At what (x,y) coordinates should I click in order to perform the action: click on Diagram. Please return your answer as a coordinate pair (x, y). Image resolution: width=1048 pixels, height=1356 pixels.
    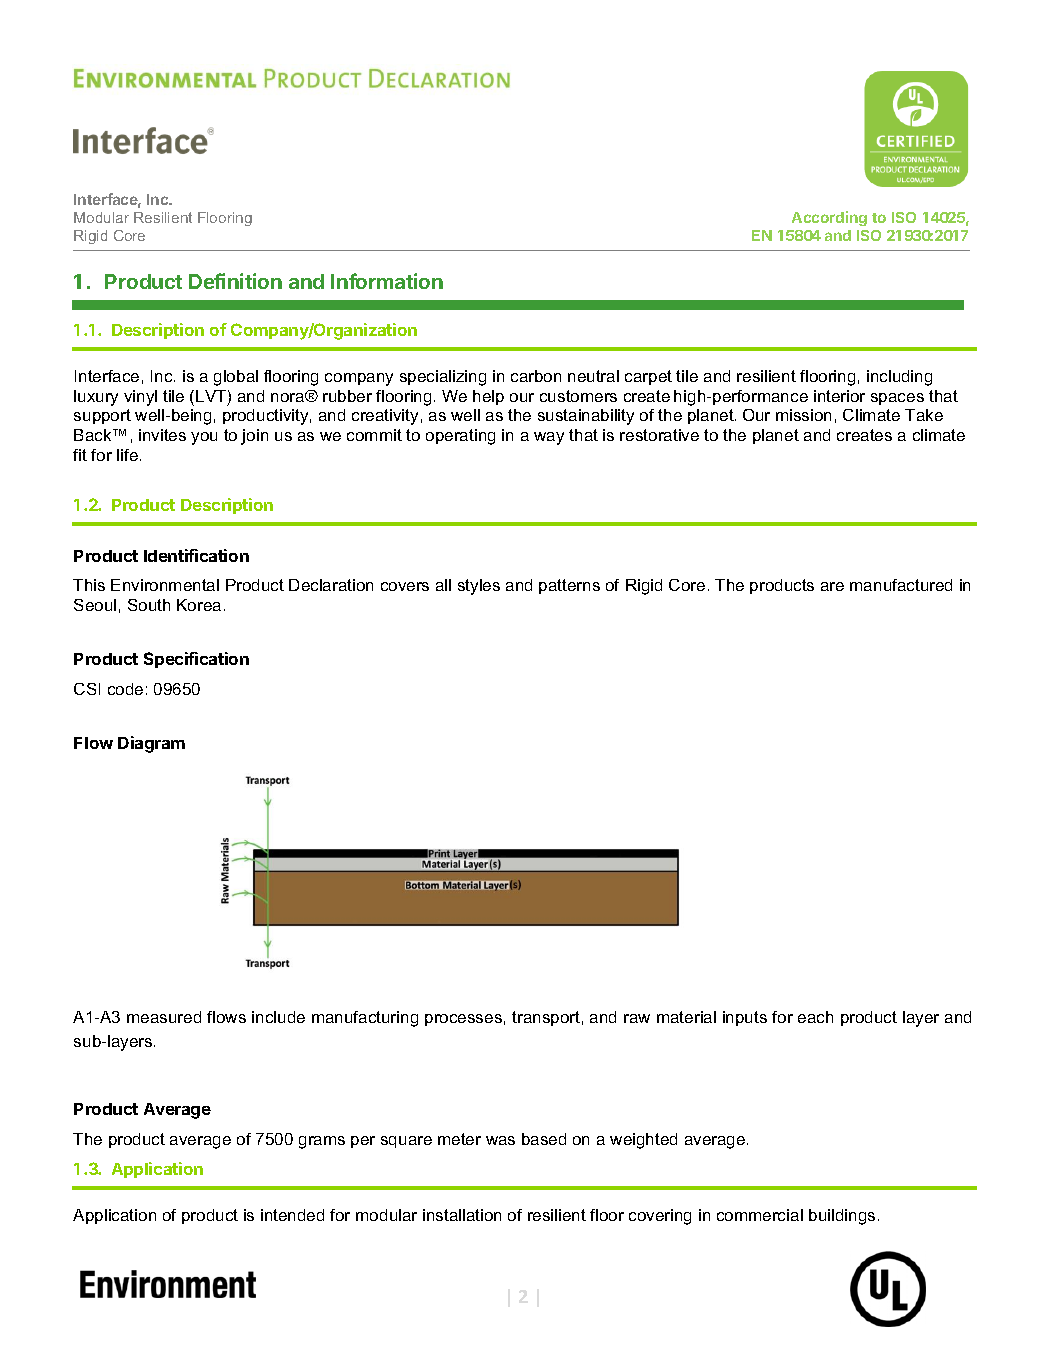
    Looking at the image, I should click on (151, 744).
